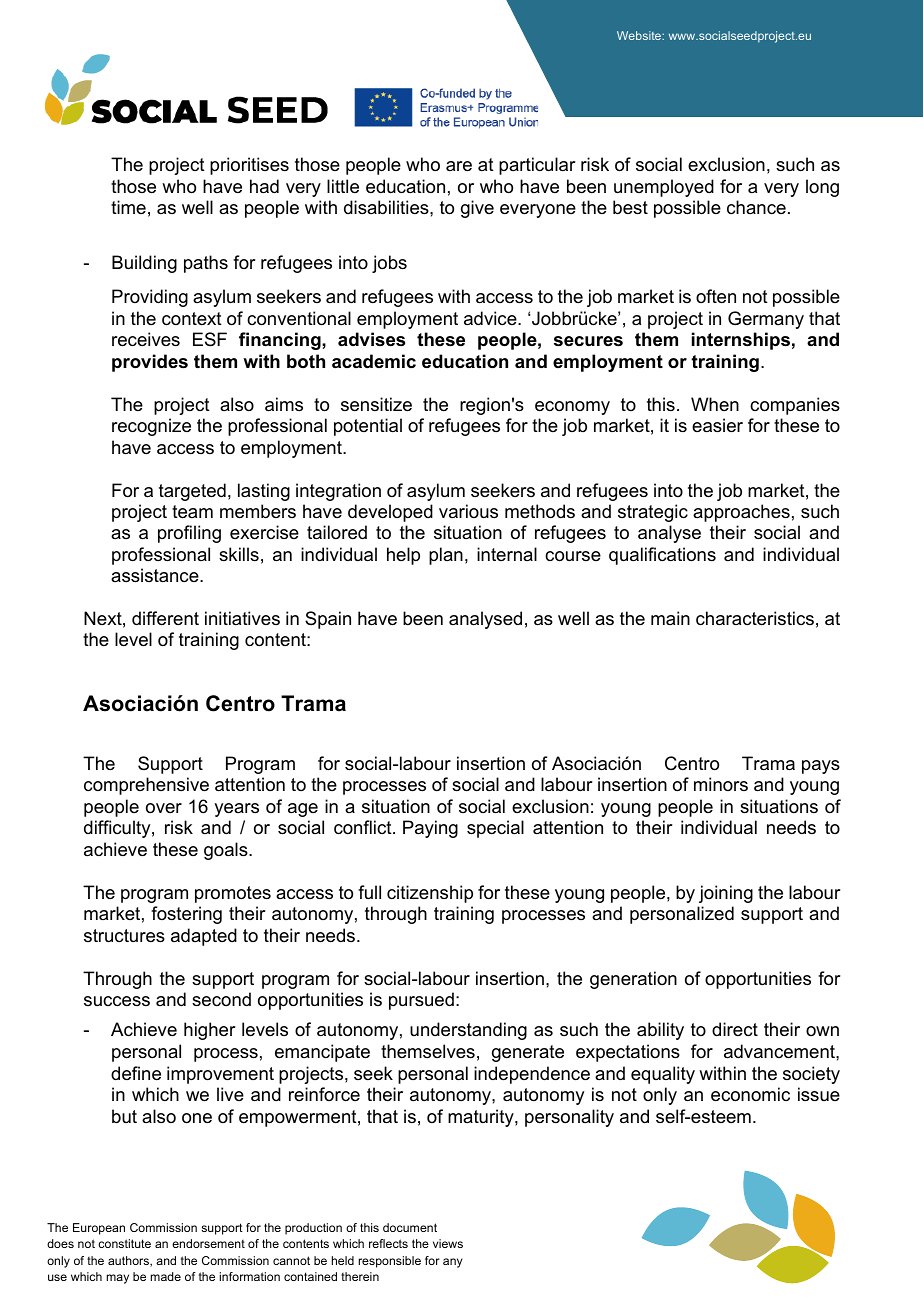  Describe the element at coordinates (128, 207) in the screenshot. I see `time` at that location.
